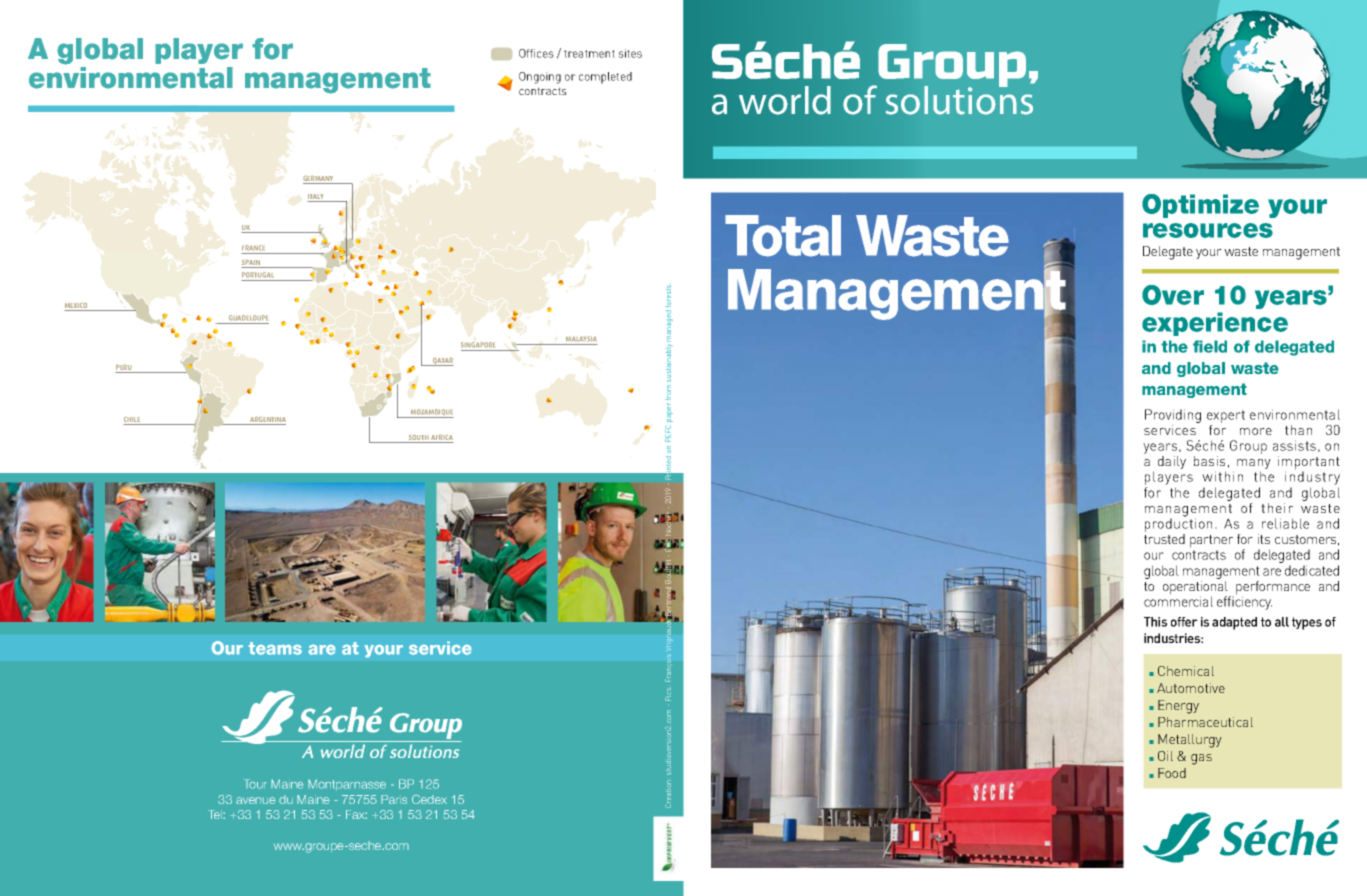  Describe the element at coordinates (441, 438) in the image. I see `AFRICA` at that location.
